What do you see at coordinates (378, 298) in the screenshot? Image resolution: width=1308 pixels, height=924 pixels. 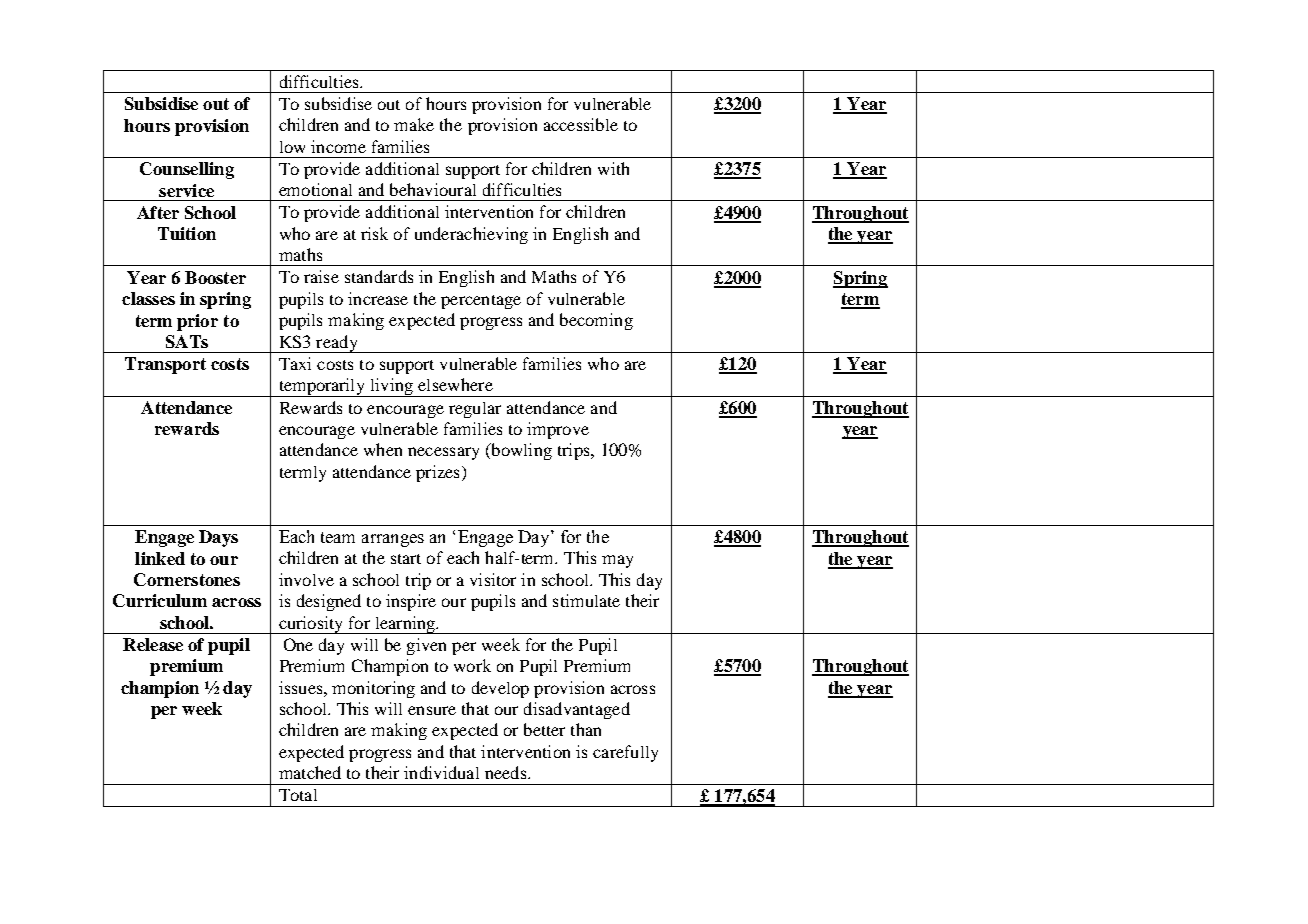 I see `increase` at bounding box center [378, 298].
